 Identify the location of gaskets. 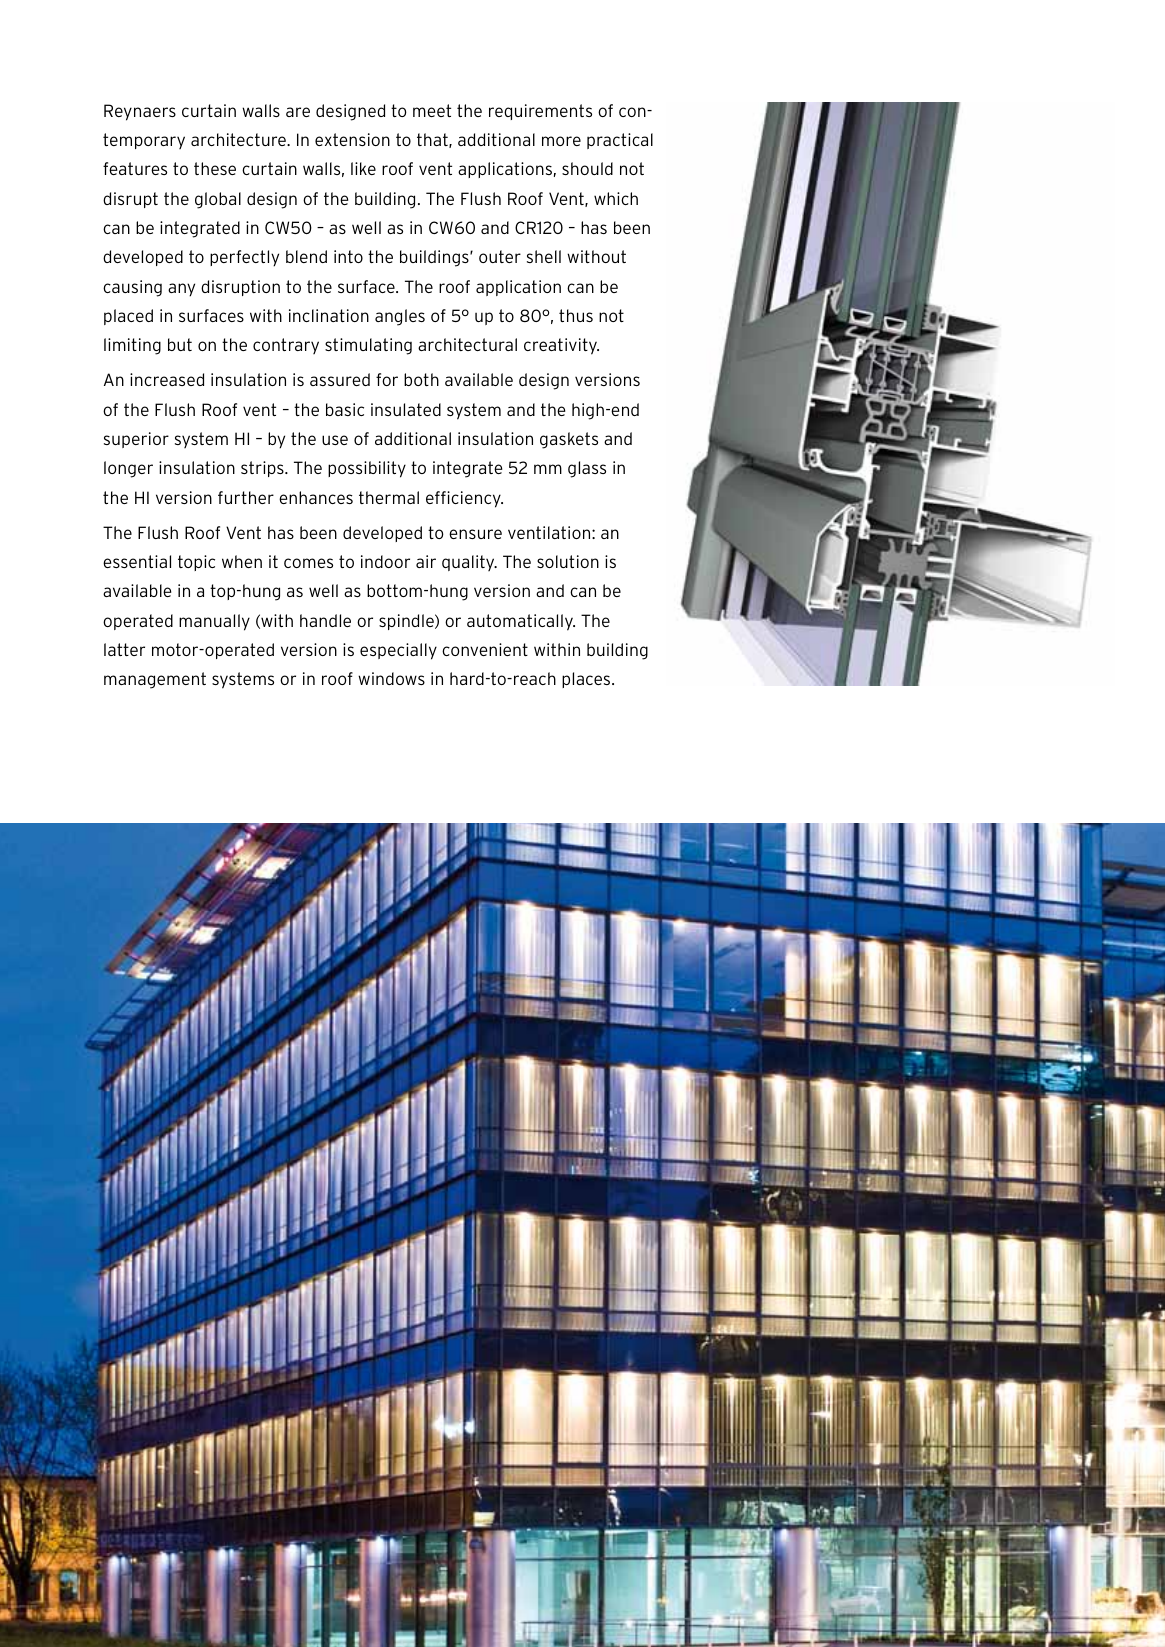
(569, 440).
